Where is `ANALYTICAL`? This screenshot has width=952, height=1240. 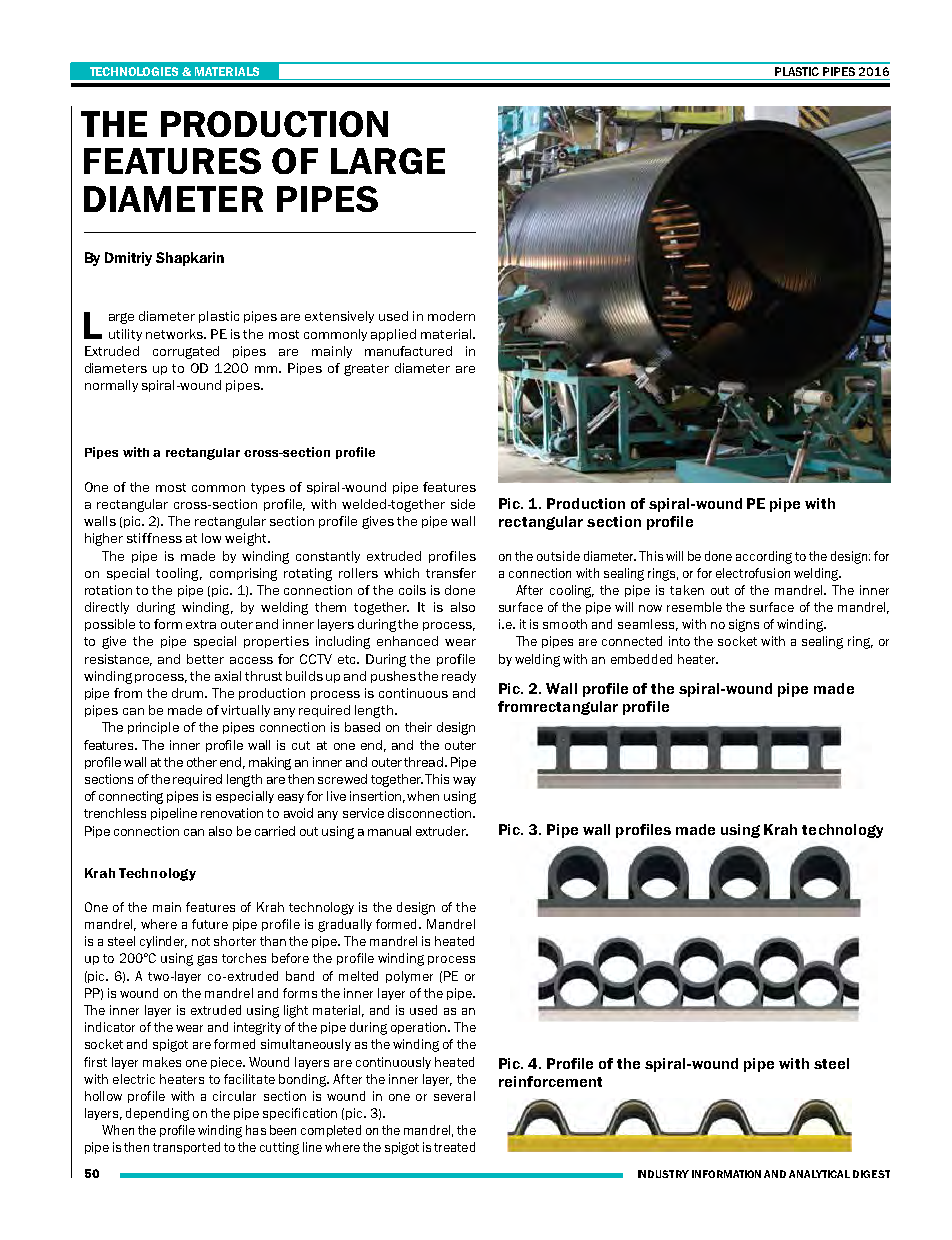 ANALYTICAL is located at coordinates (819, 1174).
